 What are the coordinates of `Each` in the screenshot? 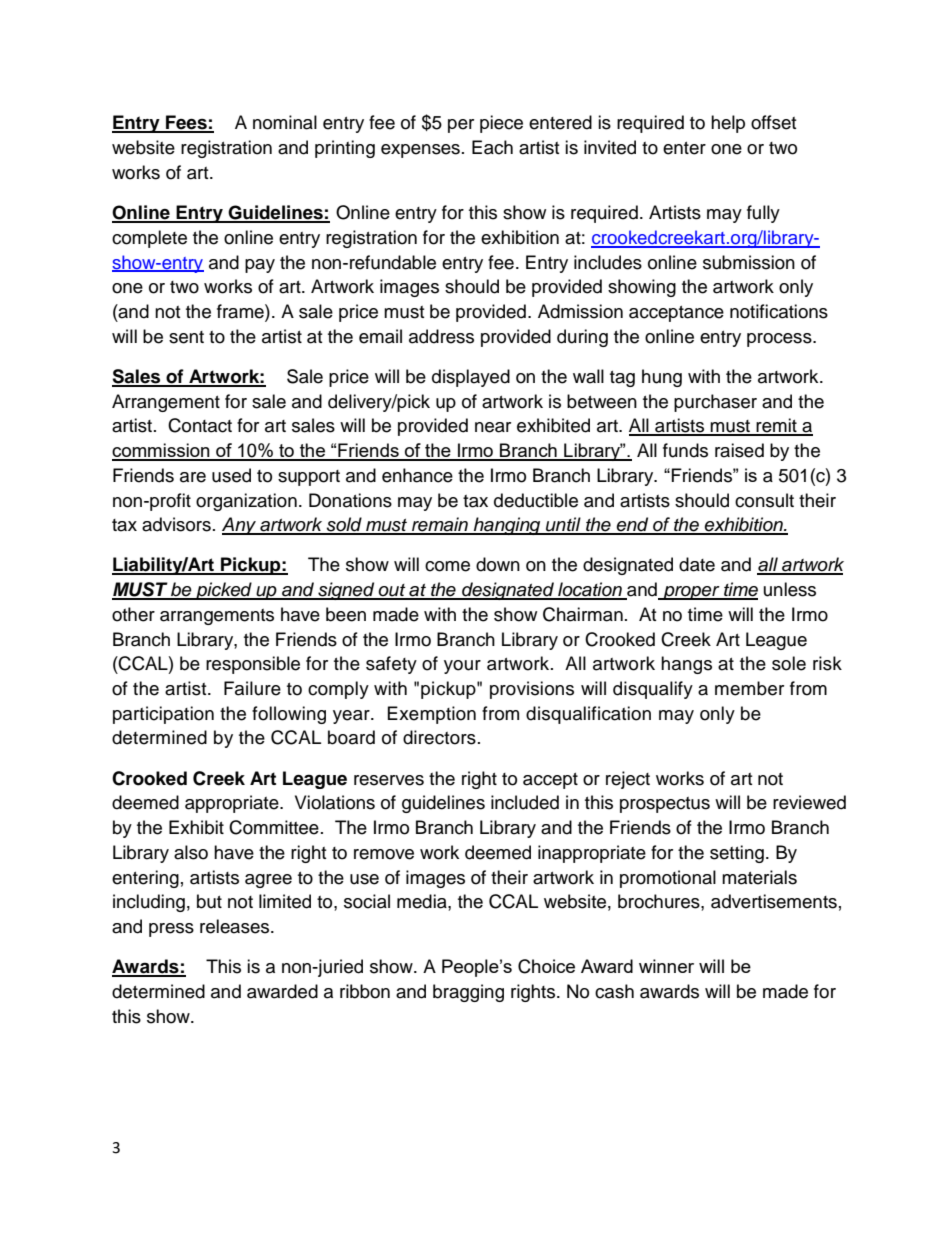 It's located at (492, 147).
